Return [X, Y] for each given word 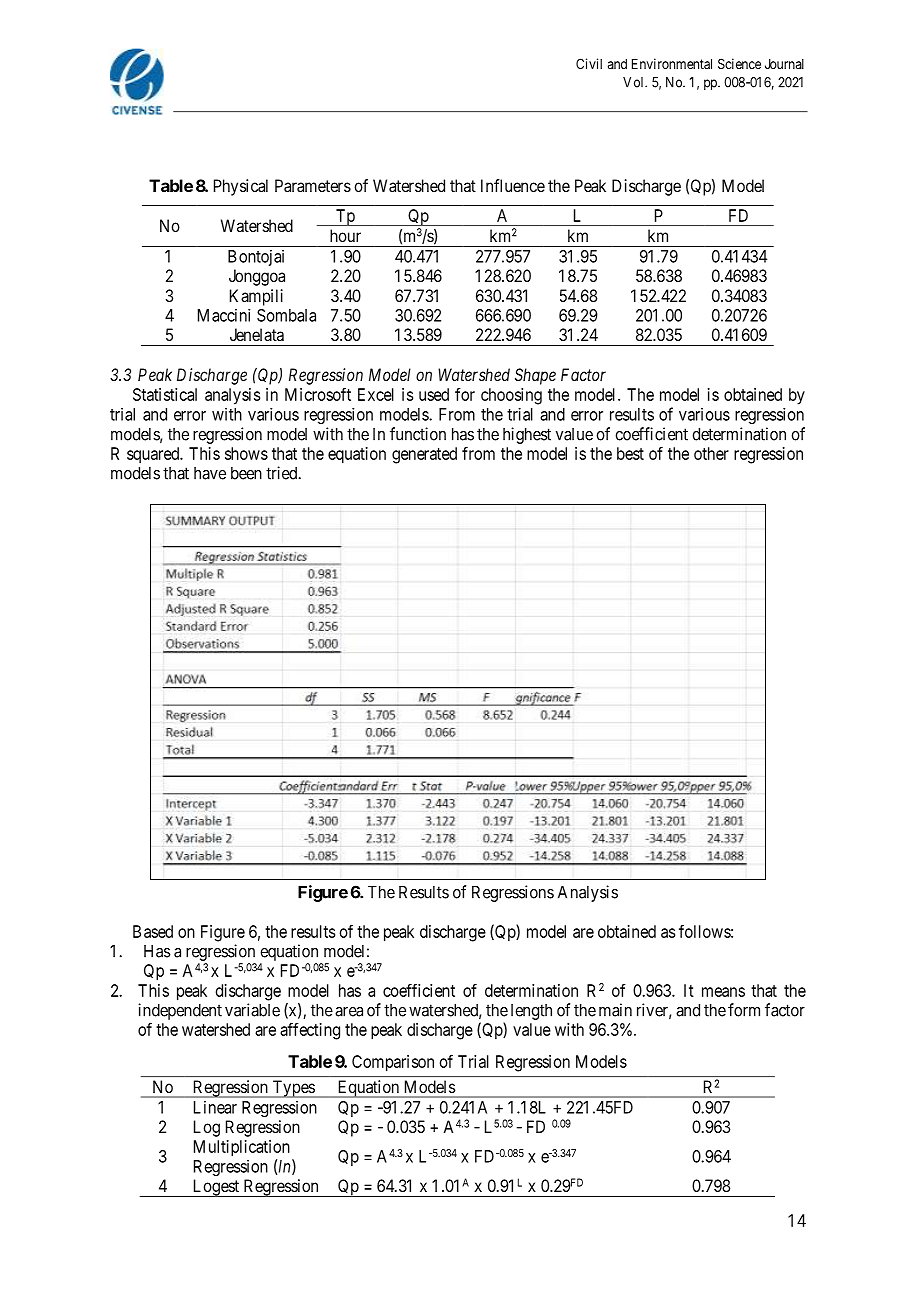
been [246, 473]
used [434, 394]
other [711, 453]
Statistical [165, 394]
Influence [513, 185]
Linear [215, 1107]
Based [153, 931]
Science [739, 63]
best [630, 453]
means [723, 992]
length [531, 1012]
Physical [241, 187]
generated [424, 455]
